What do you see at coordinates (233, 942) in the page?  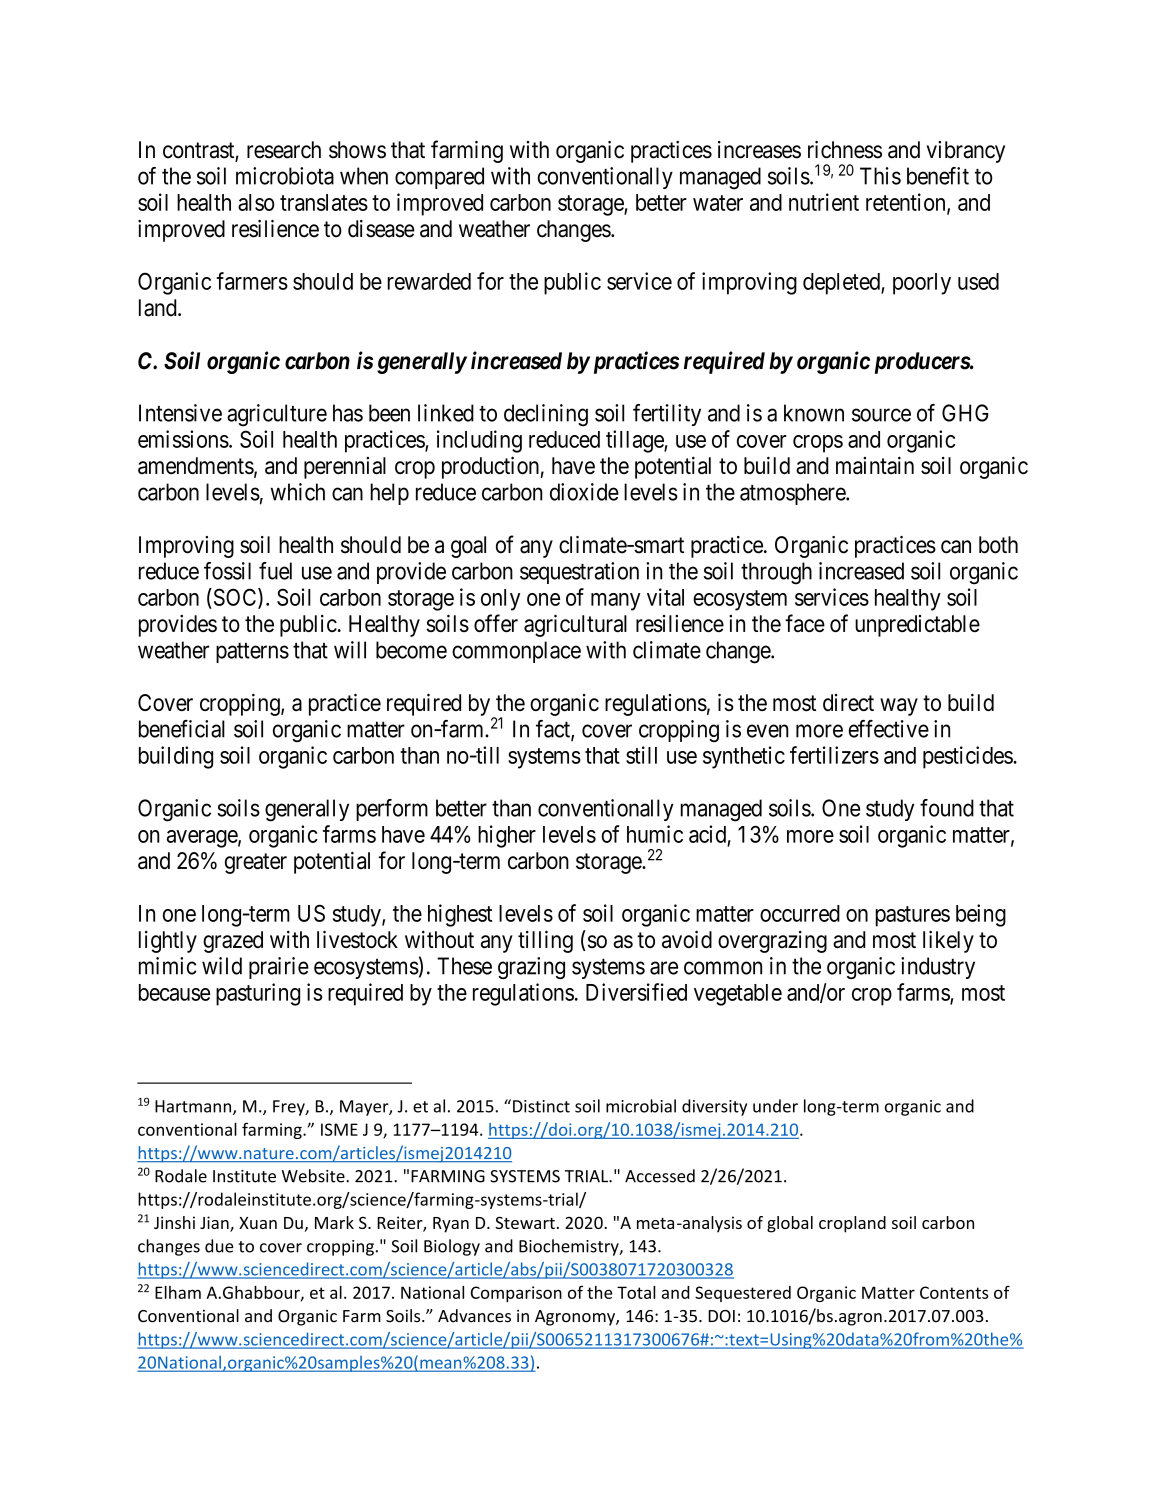 I see `grazed` at bounding box center [233, 942].
